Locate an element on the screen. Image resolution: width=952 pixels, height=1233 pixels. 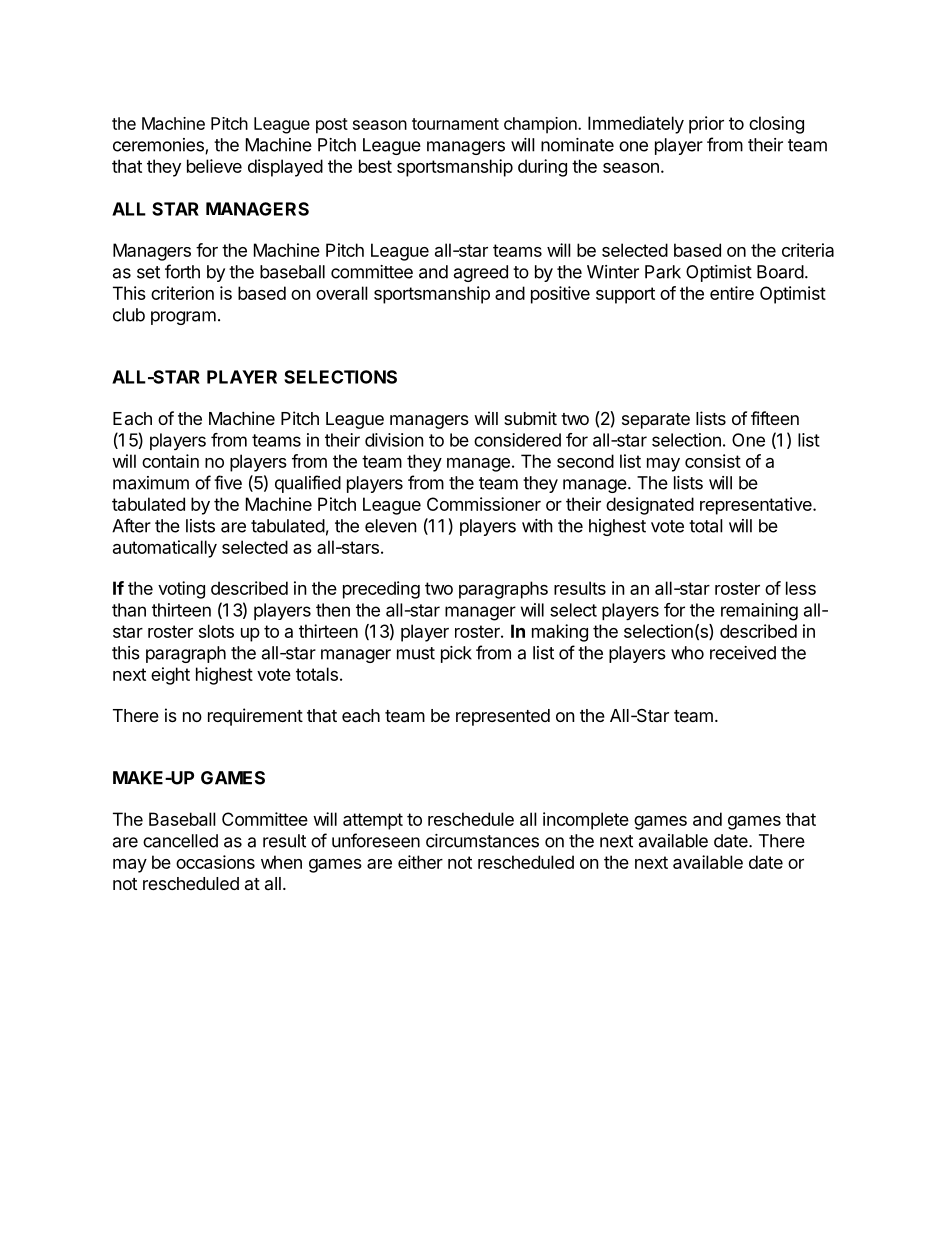
cancelled is located at coordinates (180, 841).
